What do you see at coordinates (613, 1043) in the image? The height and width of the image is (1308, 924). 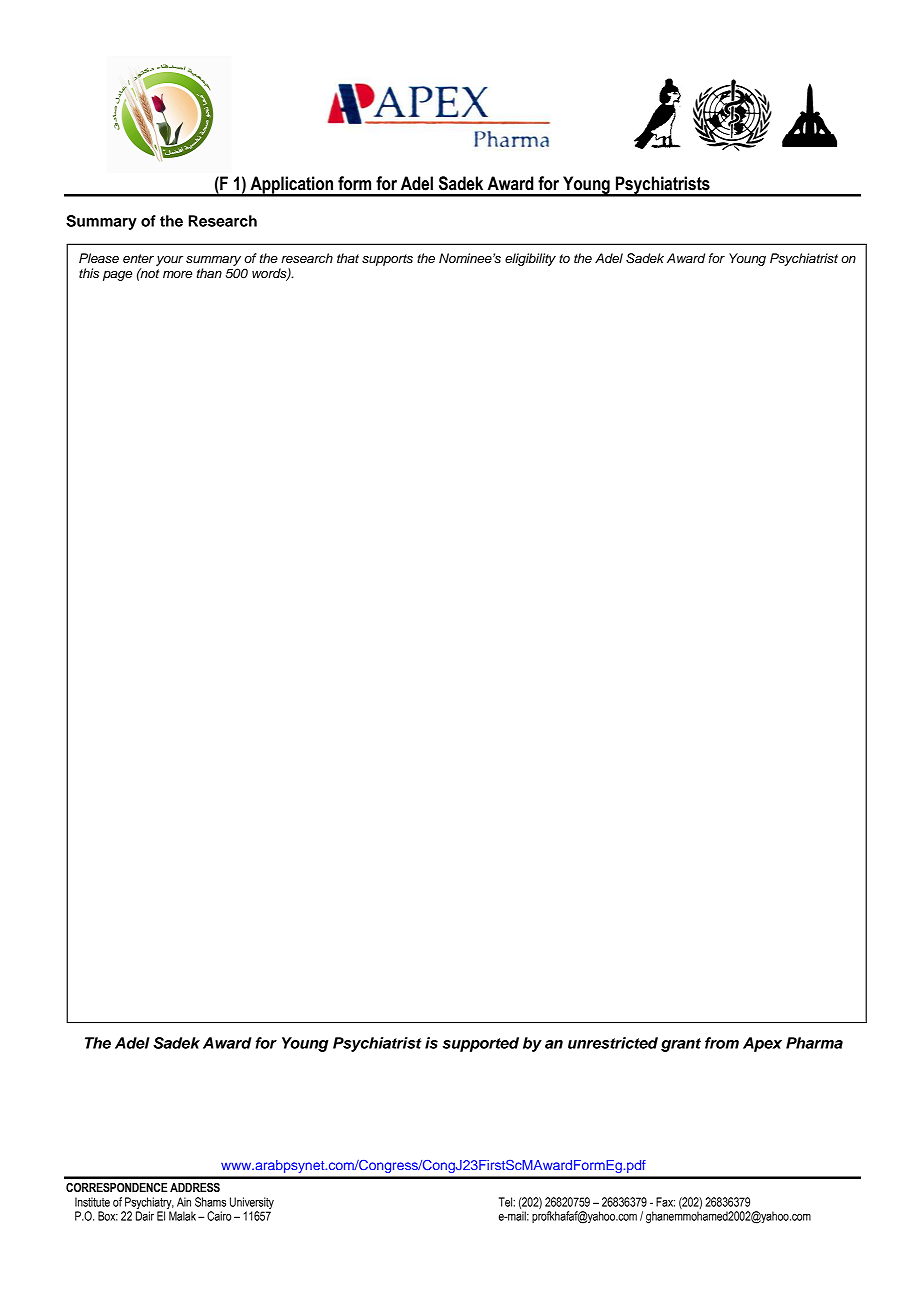 I see `unrestricted` at bounding box center [613, 1043].
